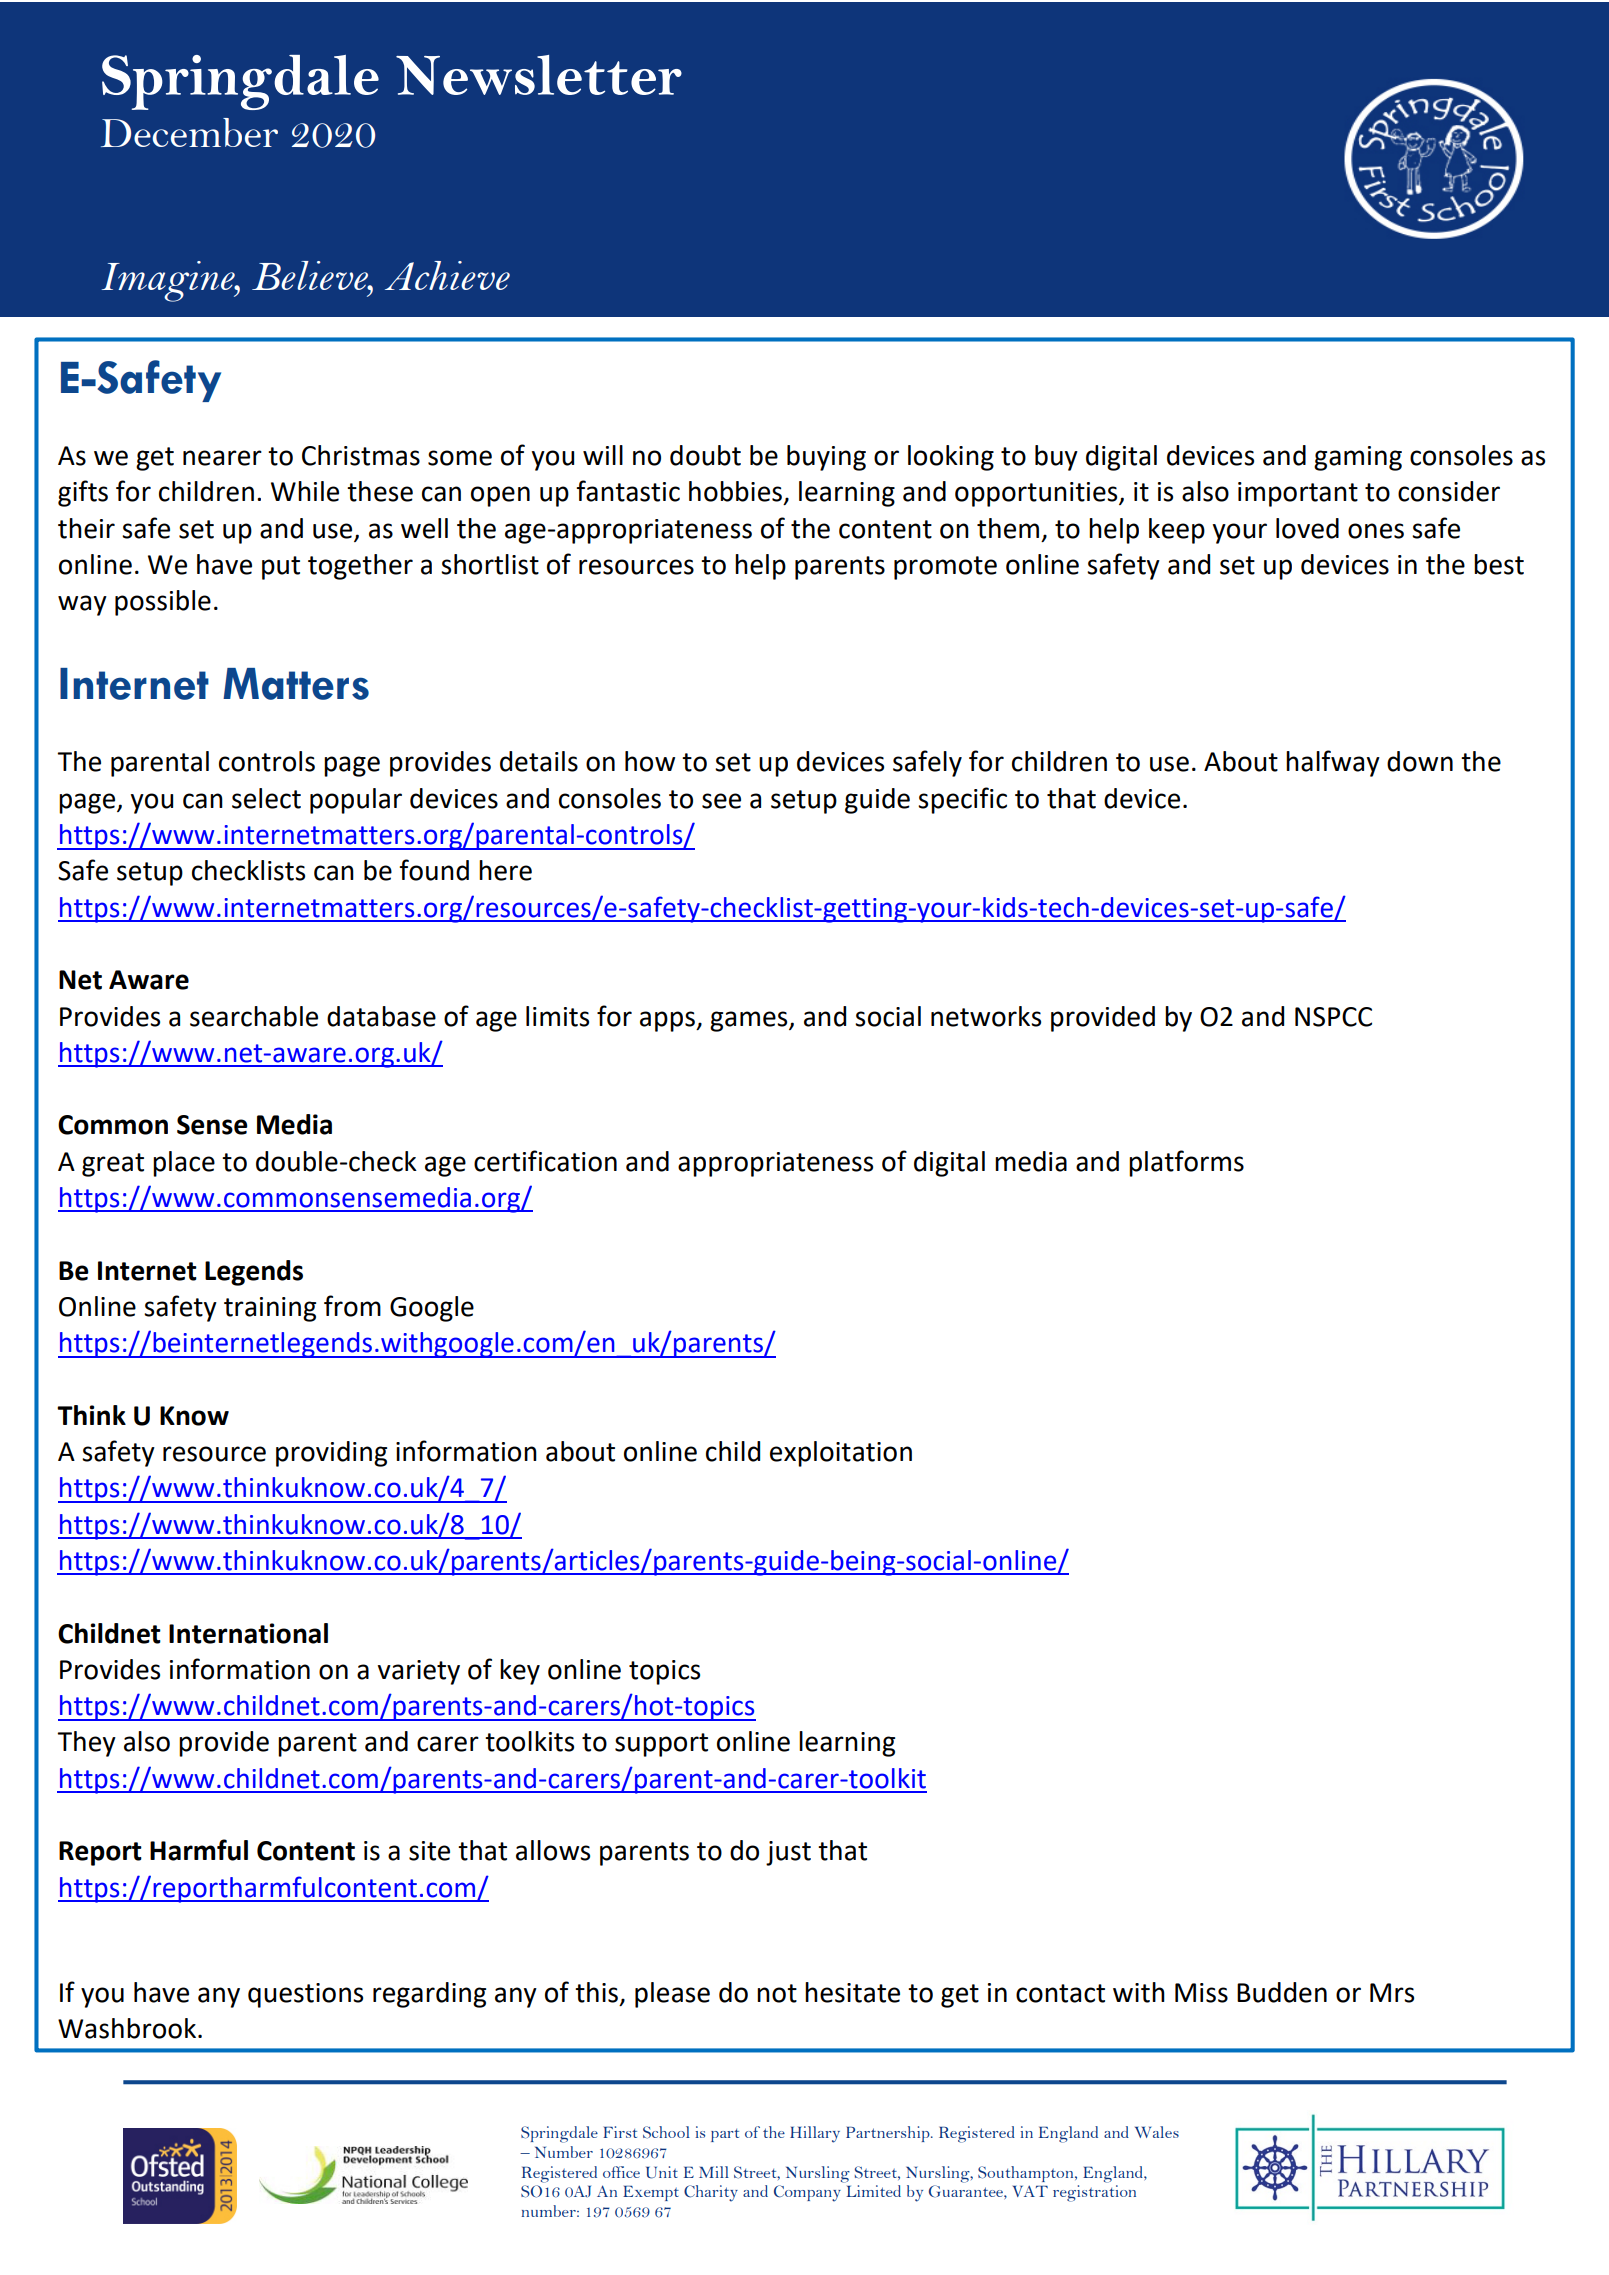 This document has width=1609, height=2275. Describe the element at coordinates (841, 1454) in the document. I see `exploitation` at that location.
